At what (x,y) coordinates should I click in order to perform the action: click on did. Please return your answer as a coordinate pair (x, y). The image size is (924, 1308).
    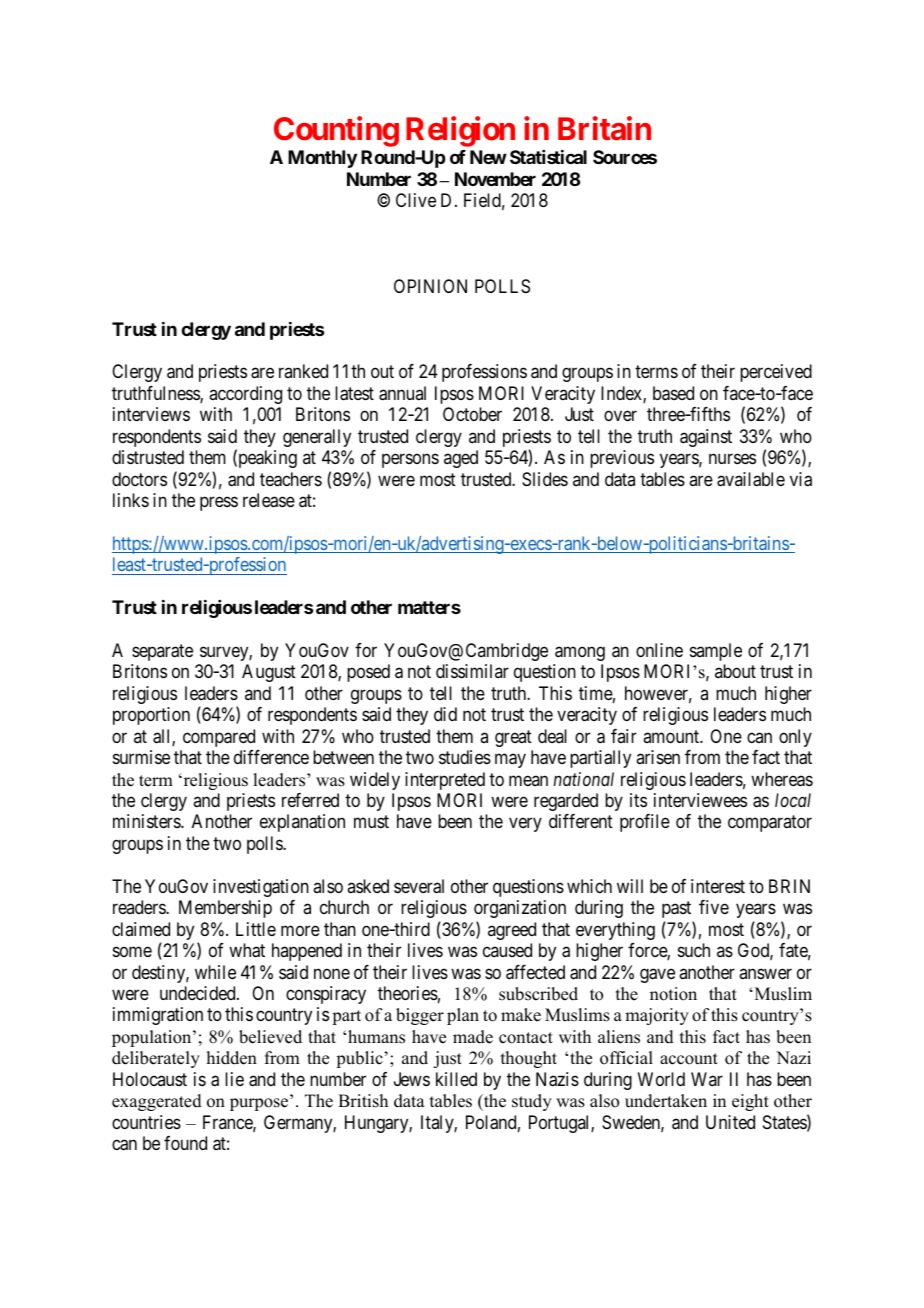
    Looking at the image, I should click on (445, 714).
